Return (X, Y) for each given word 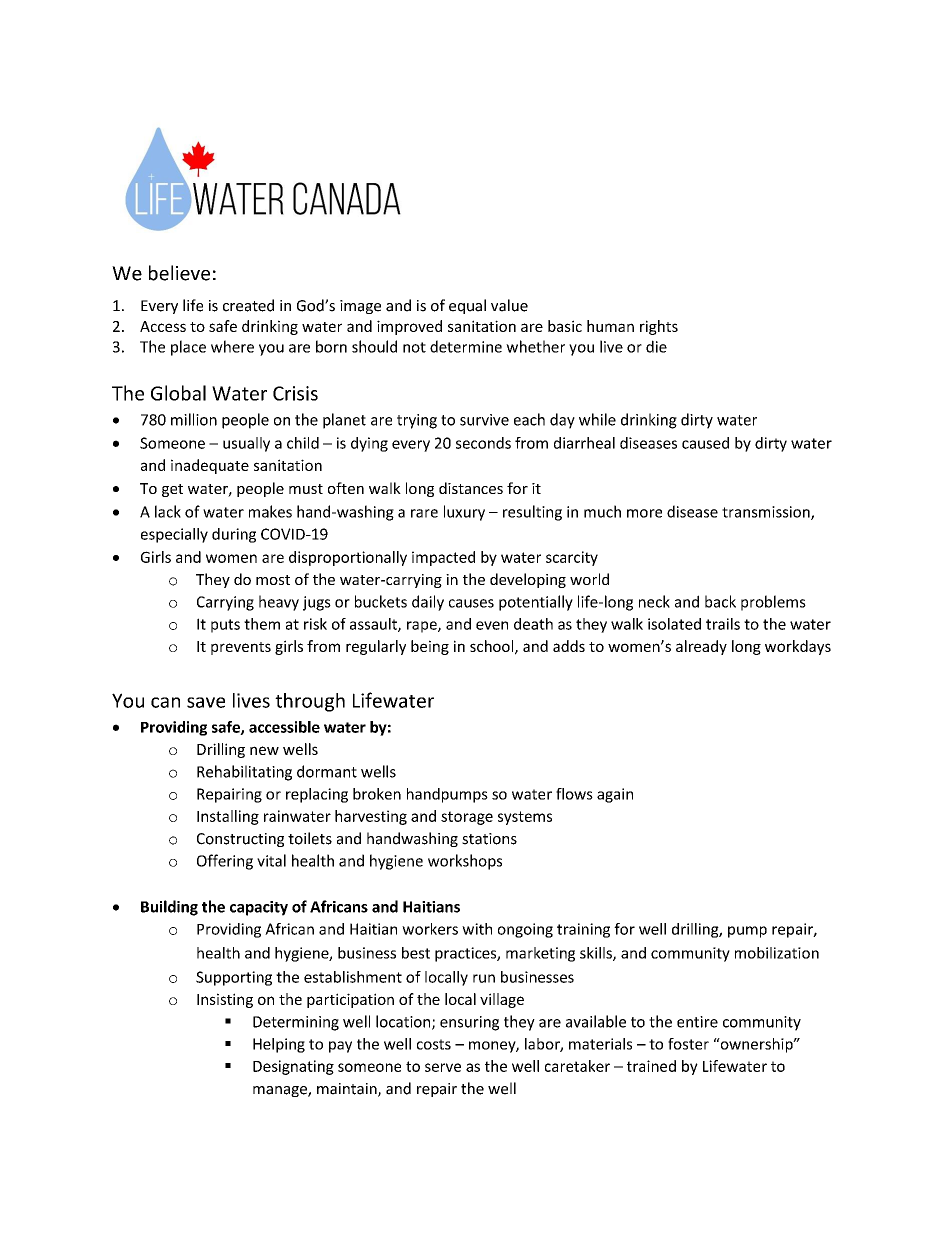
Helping (279, 1045)
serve (443, 1067)
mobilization (777, 953)
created (248, 305)
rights (659, 327)
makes (270, 511)
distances (471, 488)
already (701, 647)
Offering (225, 862)
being (430, 647)
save (206, 702)
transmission (767, 513)
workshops (465, 862)
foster (688, 1044)
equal (467, 306)
